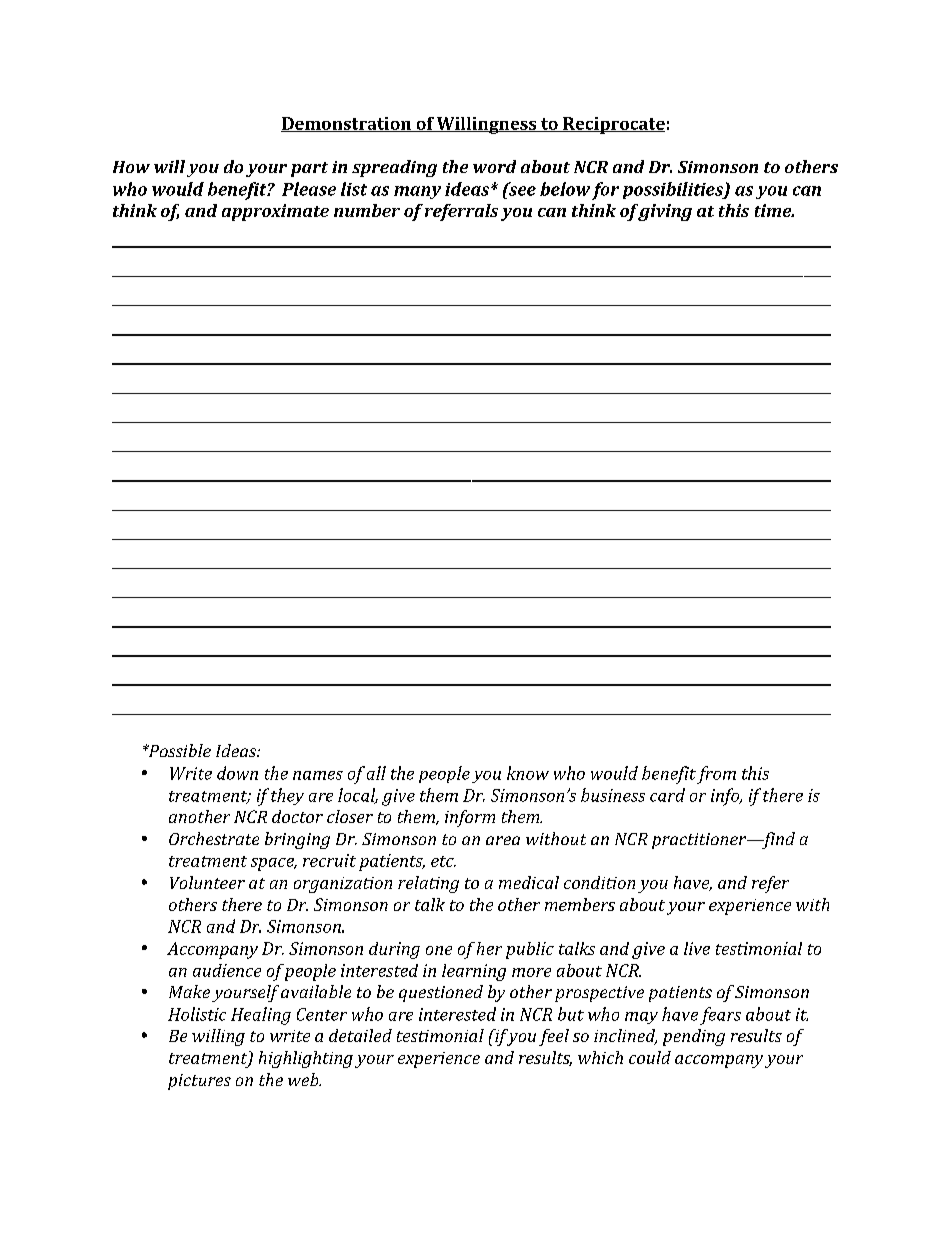 This document has height=1233, width=952. I want to click on number, so click(367, 210).
